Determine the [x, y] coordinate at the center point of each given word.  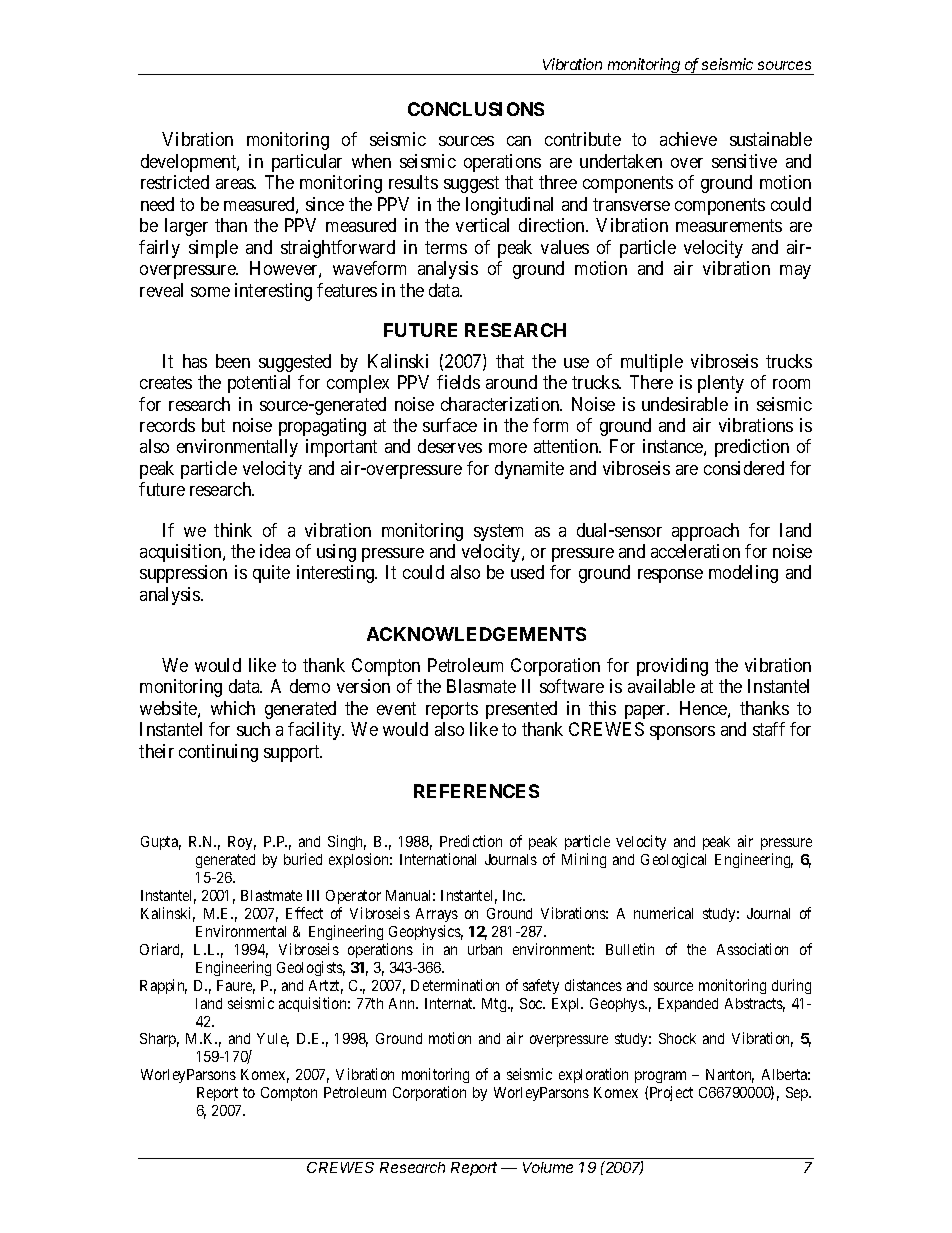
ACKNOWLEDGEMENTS [476, 634]
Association [752, 949]
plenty [721, 384]
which [233, 708]
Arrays [437, 915]
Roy [242, 843]
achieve [688, 139]
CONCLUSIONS [476, 109]
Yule [273, 1040]
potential [259, 384]
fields [458, 382]
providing [672, 667]
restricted [175, 182]
